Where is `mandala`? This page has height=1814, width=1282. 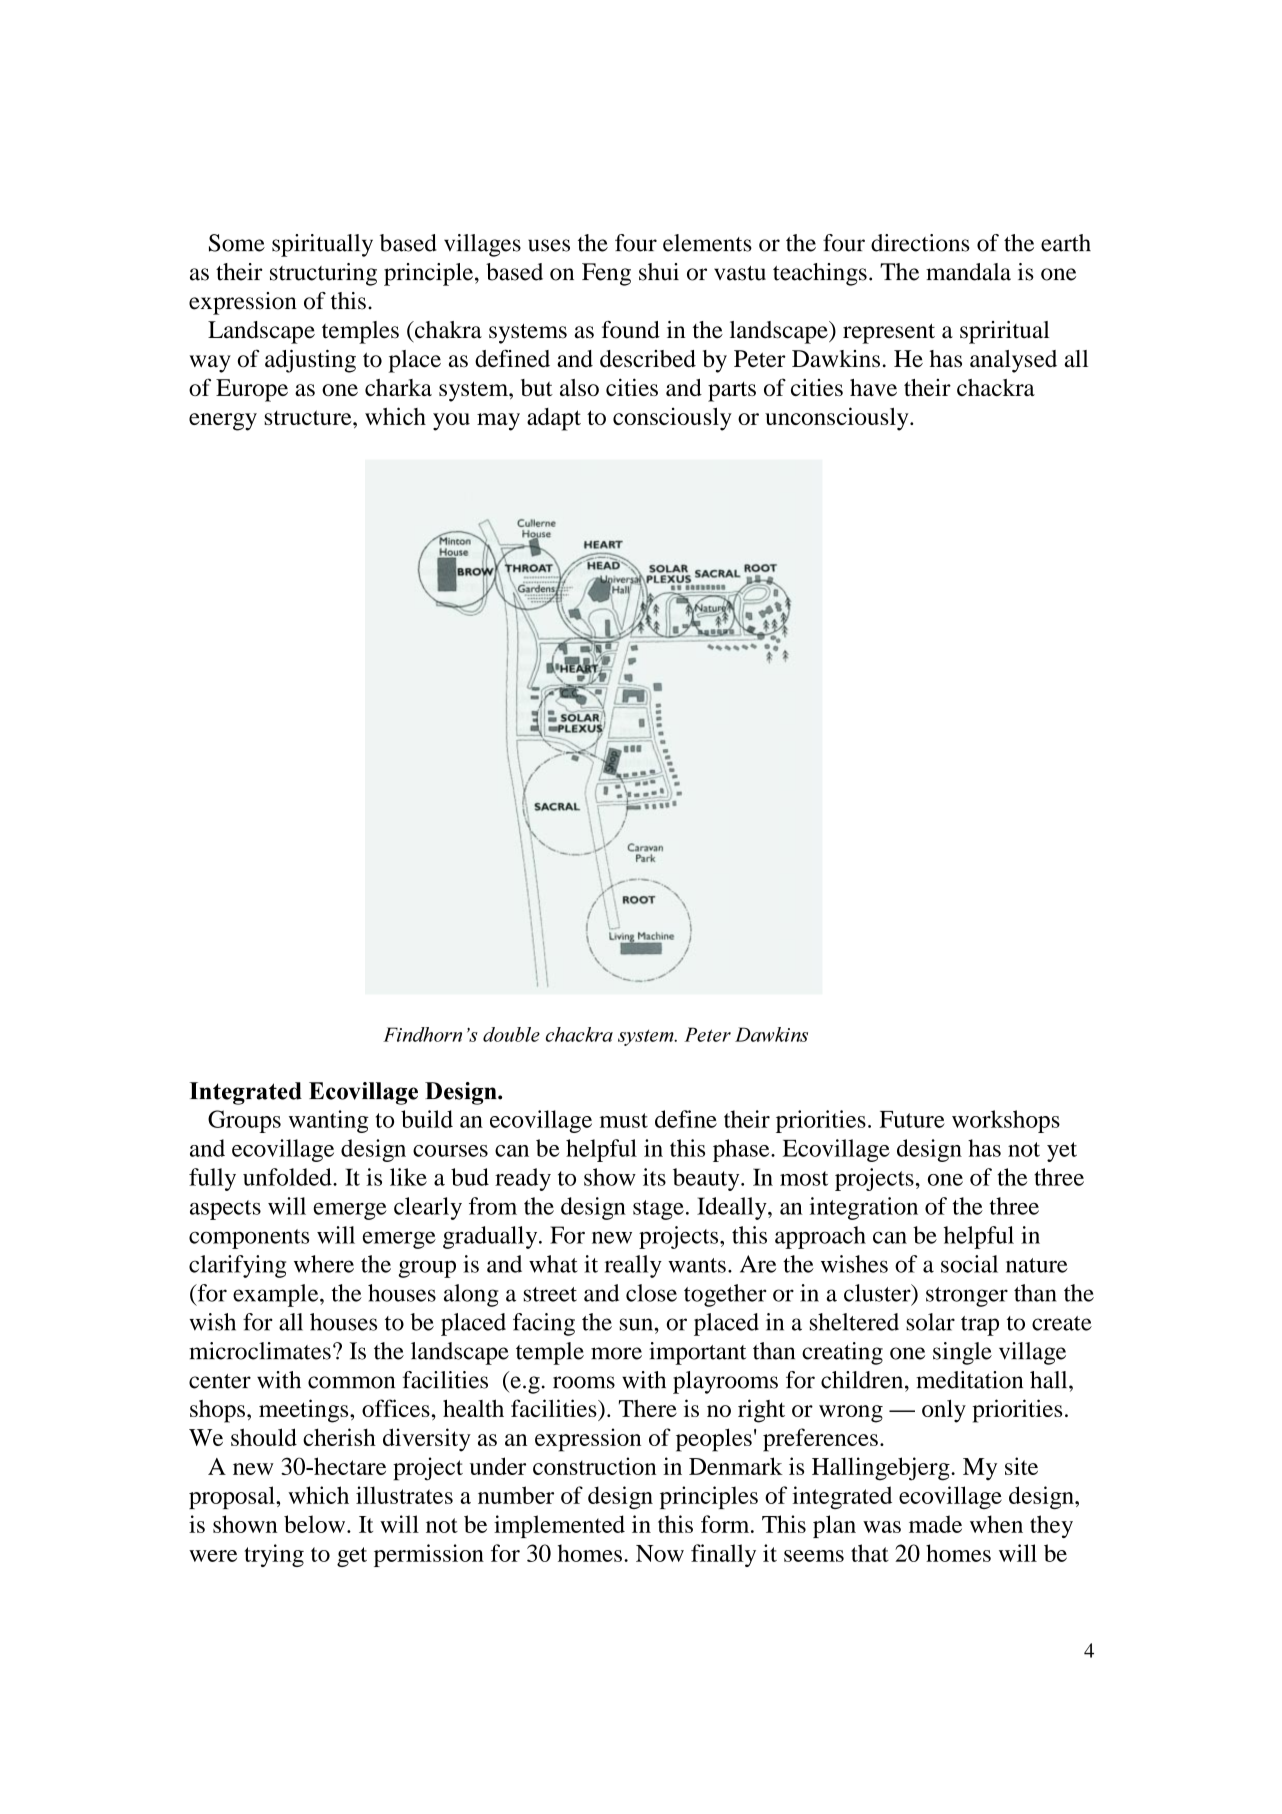 mandala is located at coordinates (968, 272).
